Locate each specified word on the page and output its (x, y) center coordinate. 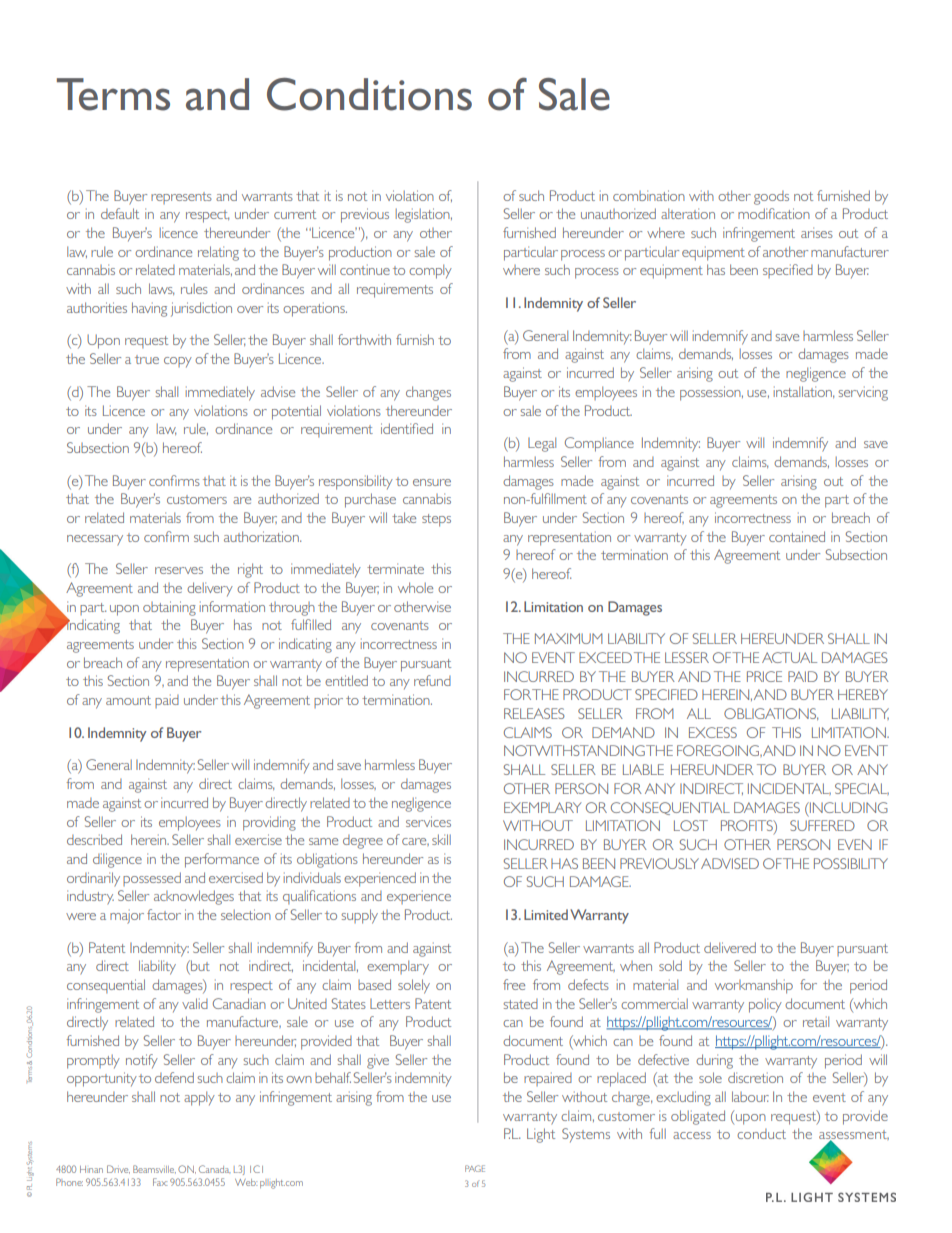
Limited (546, 914)
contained (797, 536)
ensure (432, 482)
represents (181, 198)
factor (164, 914)
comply (430, 271)
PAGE (475, 1168)
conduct (761, 1134)
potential (296, 412)
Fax (160, 1182)
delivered (730, 947)
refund (432, 680)
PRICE (764, 676)
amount (128, 700)
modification (774, 213)
